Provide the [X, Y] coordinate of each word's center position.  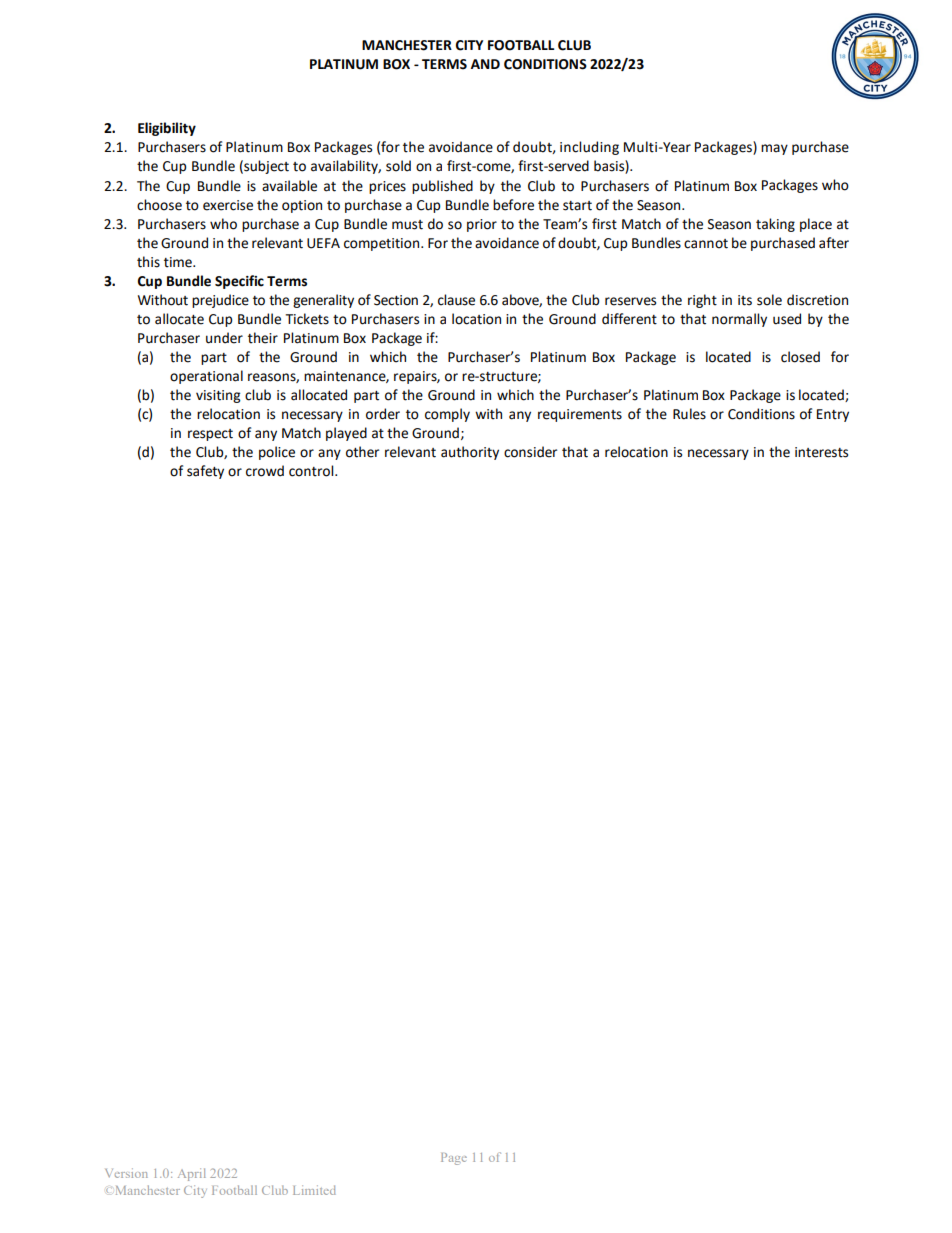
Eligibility [167, 129]
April [192, 1174]
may [774, 149]
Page [454, 1159]
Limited [314, 1190]
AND [485, 64]
